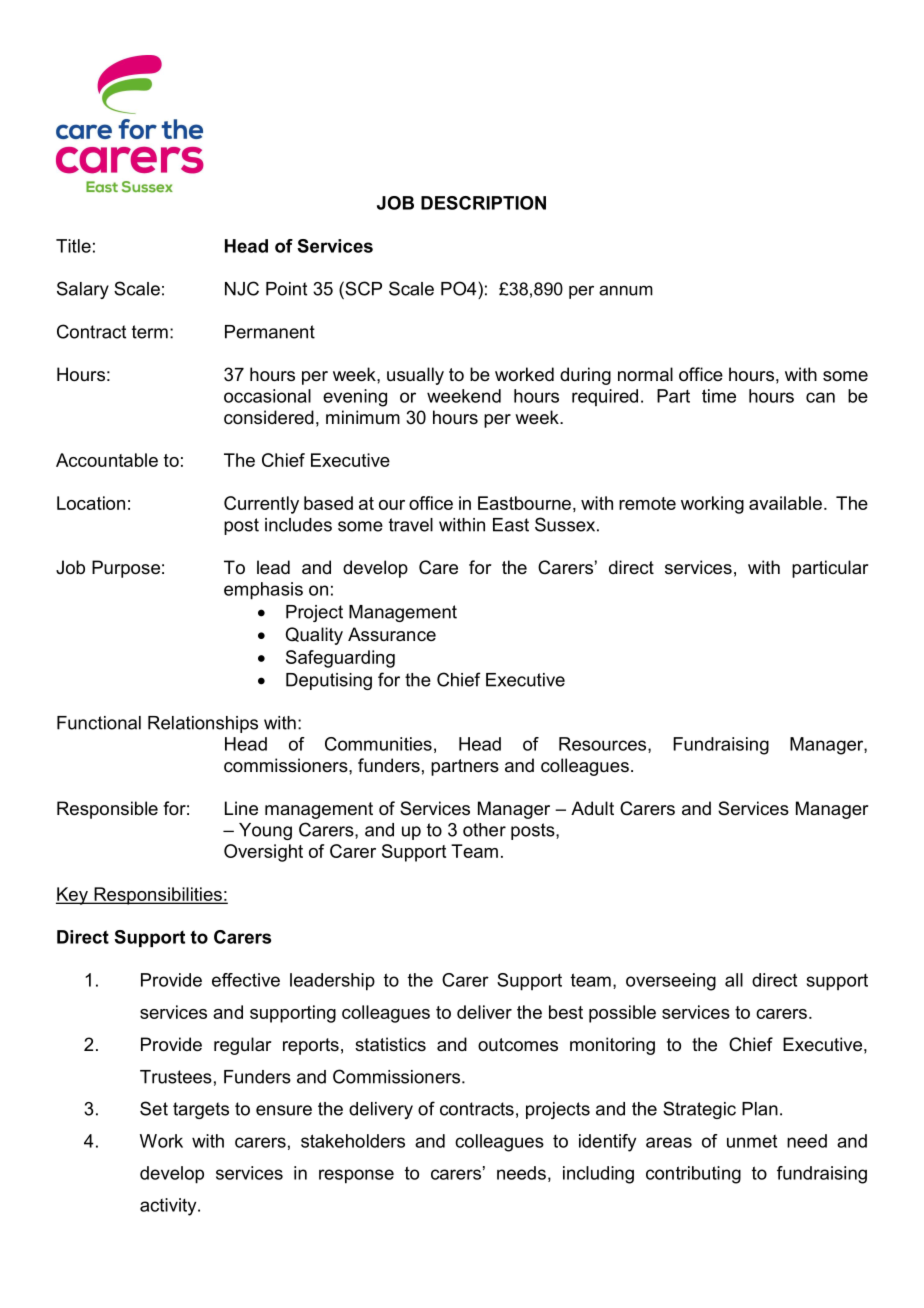 The width and height of the image is (924, 1308). Describe the element at coordinates (415, 376) in the image. I see `usually` at that location.
